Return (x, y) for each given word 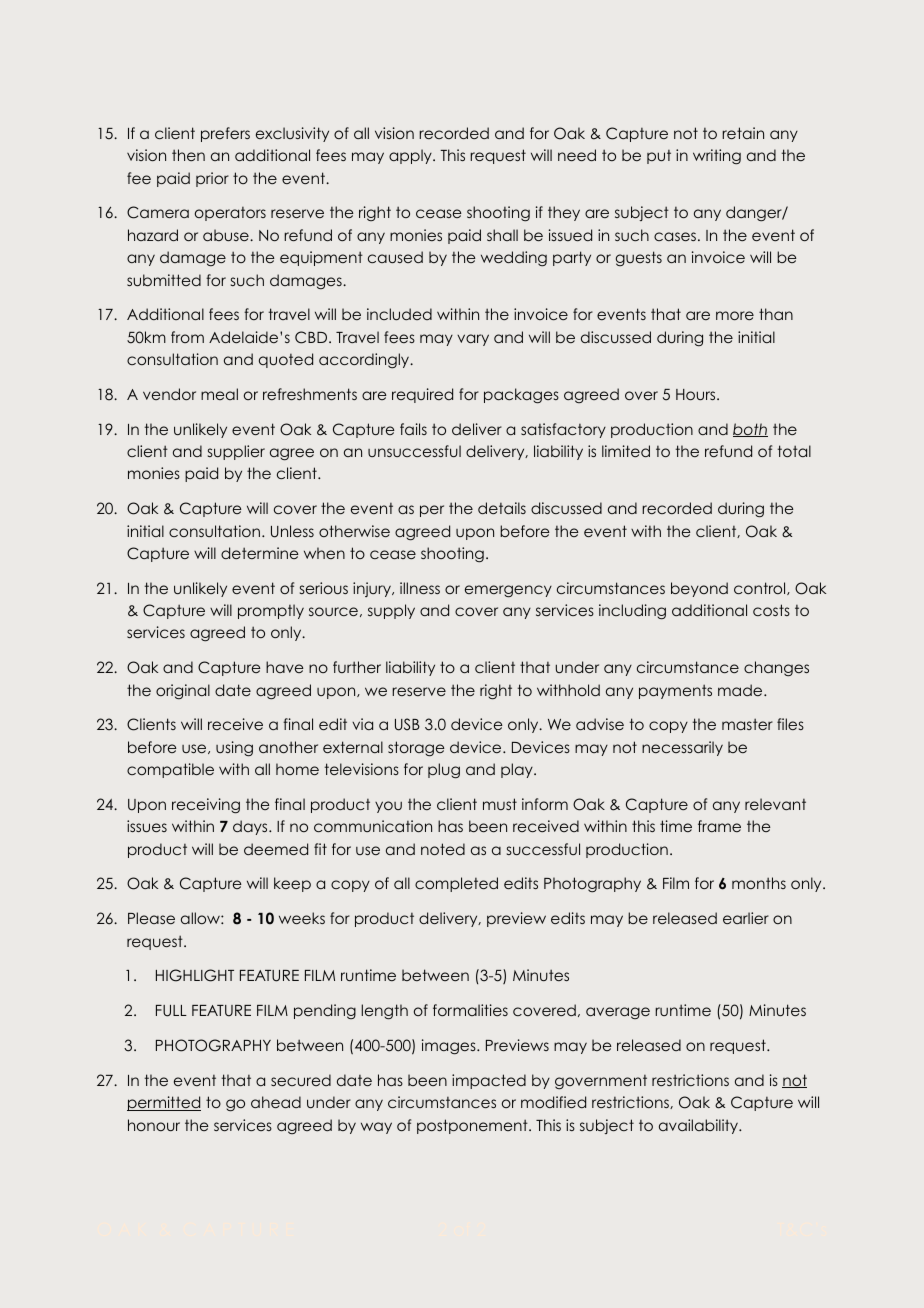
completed (456, 884)
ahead (276, 1102)
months (759, 883)
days (251, 827)
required (422, 395)
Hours (697, 394)
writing (717, 157)
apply (411, 156)
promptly (271, 611)
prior (212, 179)
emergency (508, 591)
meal (219, 394)
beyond (699, 589)
